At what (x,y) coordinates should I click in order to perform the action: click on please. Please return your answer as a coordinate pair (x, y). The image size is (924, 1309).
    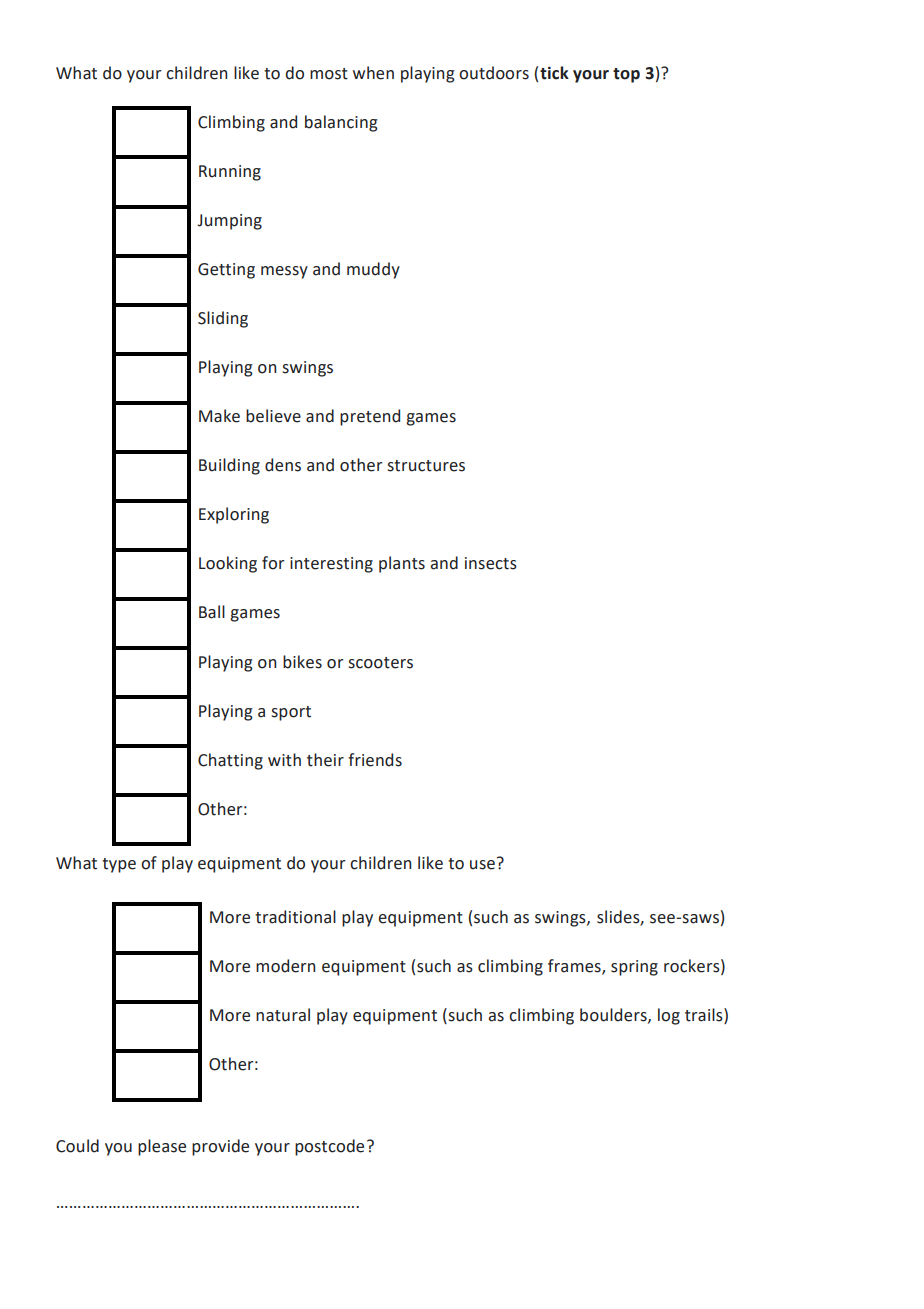
    Looking at the image, I should click on (162, 1147).
